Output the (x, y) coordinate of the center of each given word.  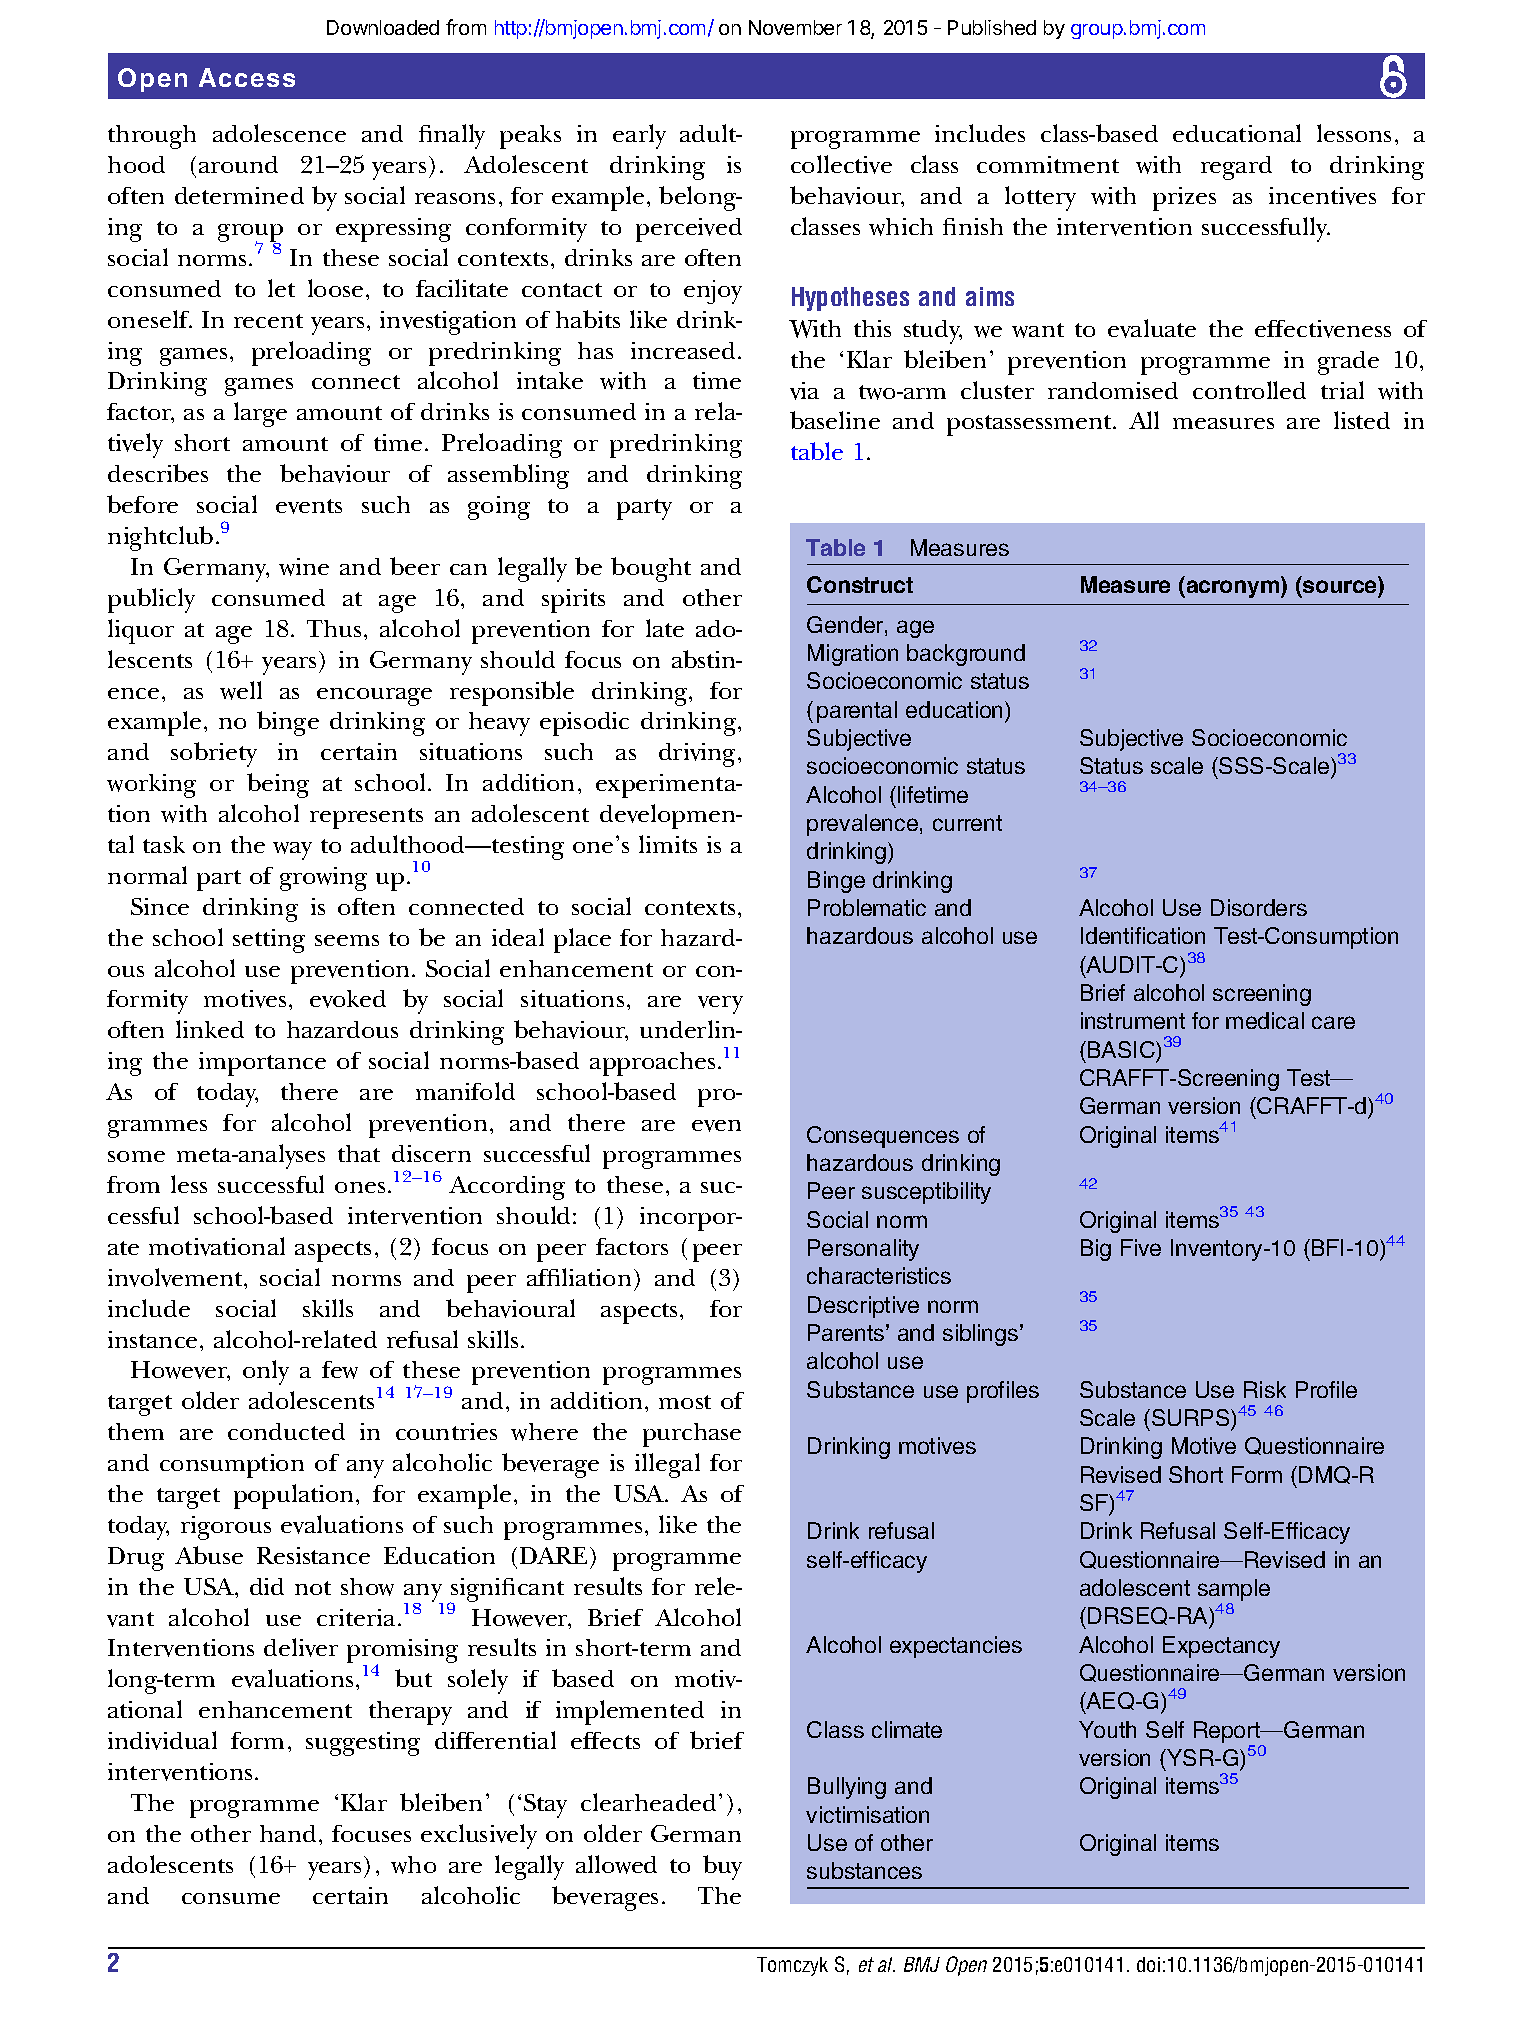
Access (247, 77)
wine (304, 567)
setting (269, 941)
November (795, 27)
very (720, 1005)
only (266, 1372)
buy (722, 1867)
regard (1236, 168)
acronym (1233, 589)
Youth (1107, 1729)
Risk (1265, 1389)
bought (651, 569)
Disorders (1259, 907)
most (685, 1402)
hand (288, 1833)
